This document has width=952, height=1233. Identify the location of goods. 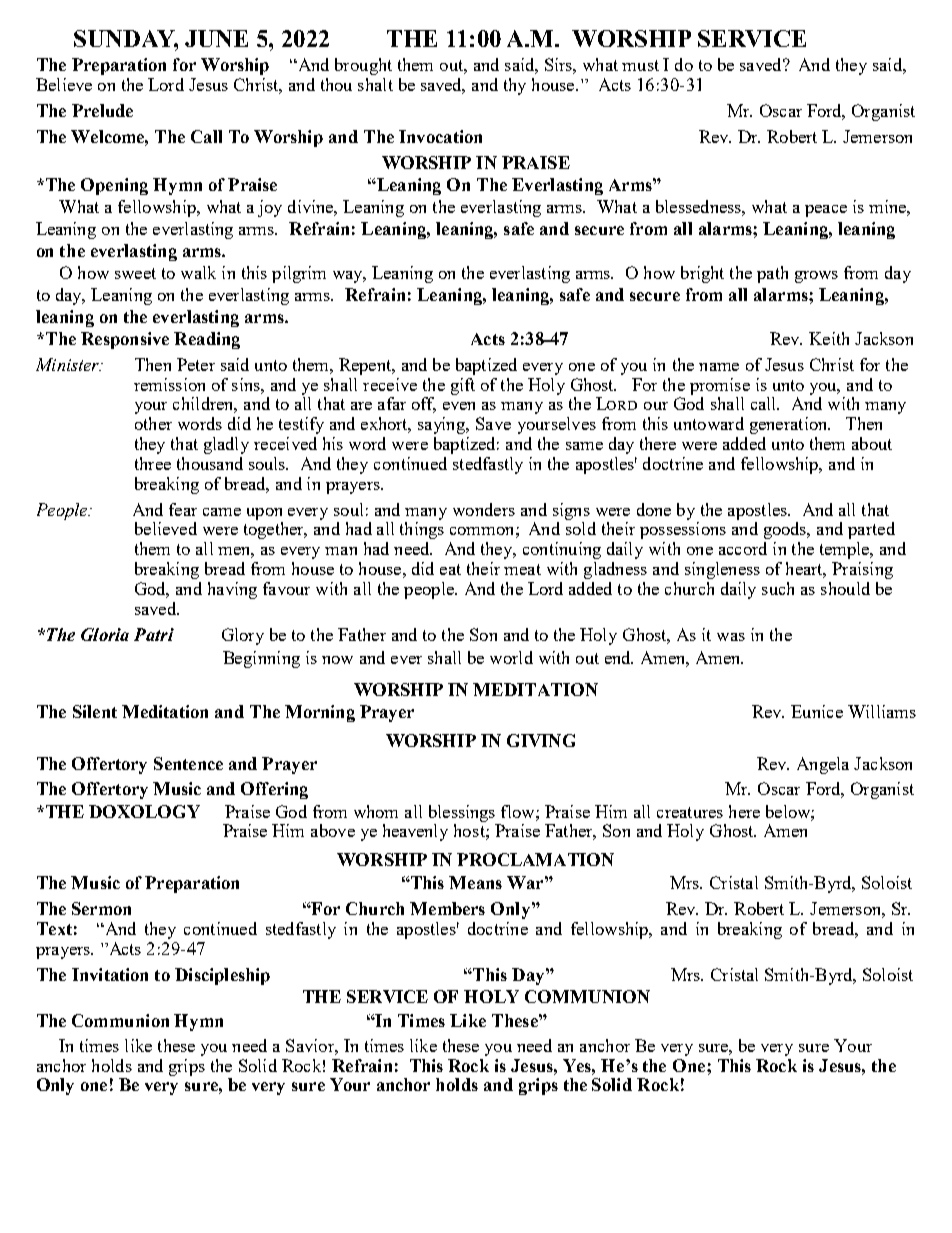
(786, 530).
